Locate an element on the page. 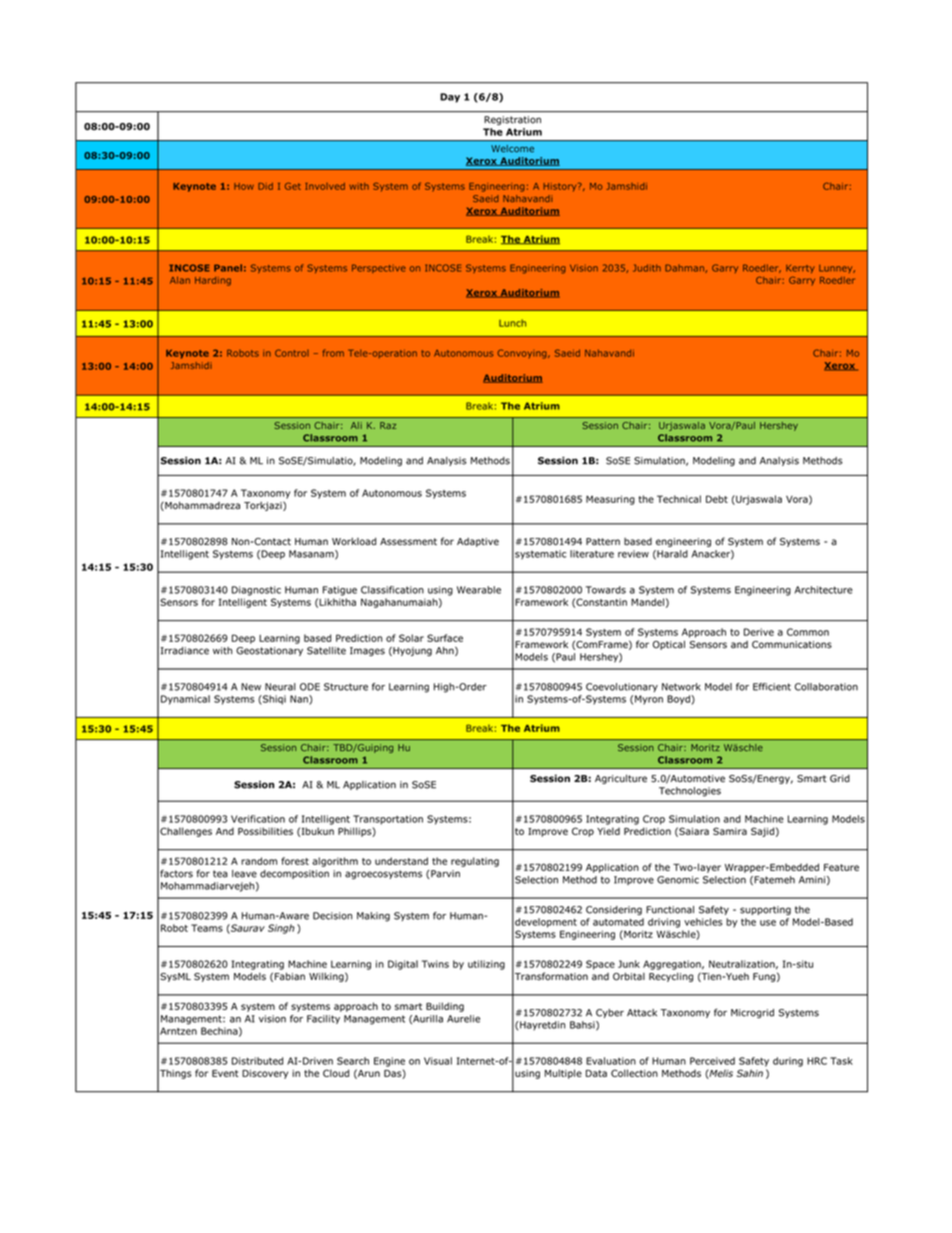 The height and width of the document is (1233, 952). New is located at coordinates (251, 687).
